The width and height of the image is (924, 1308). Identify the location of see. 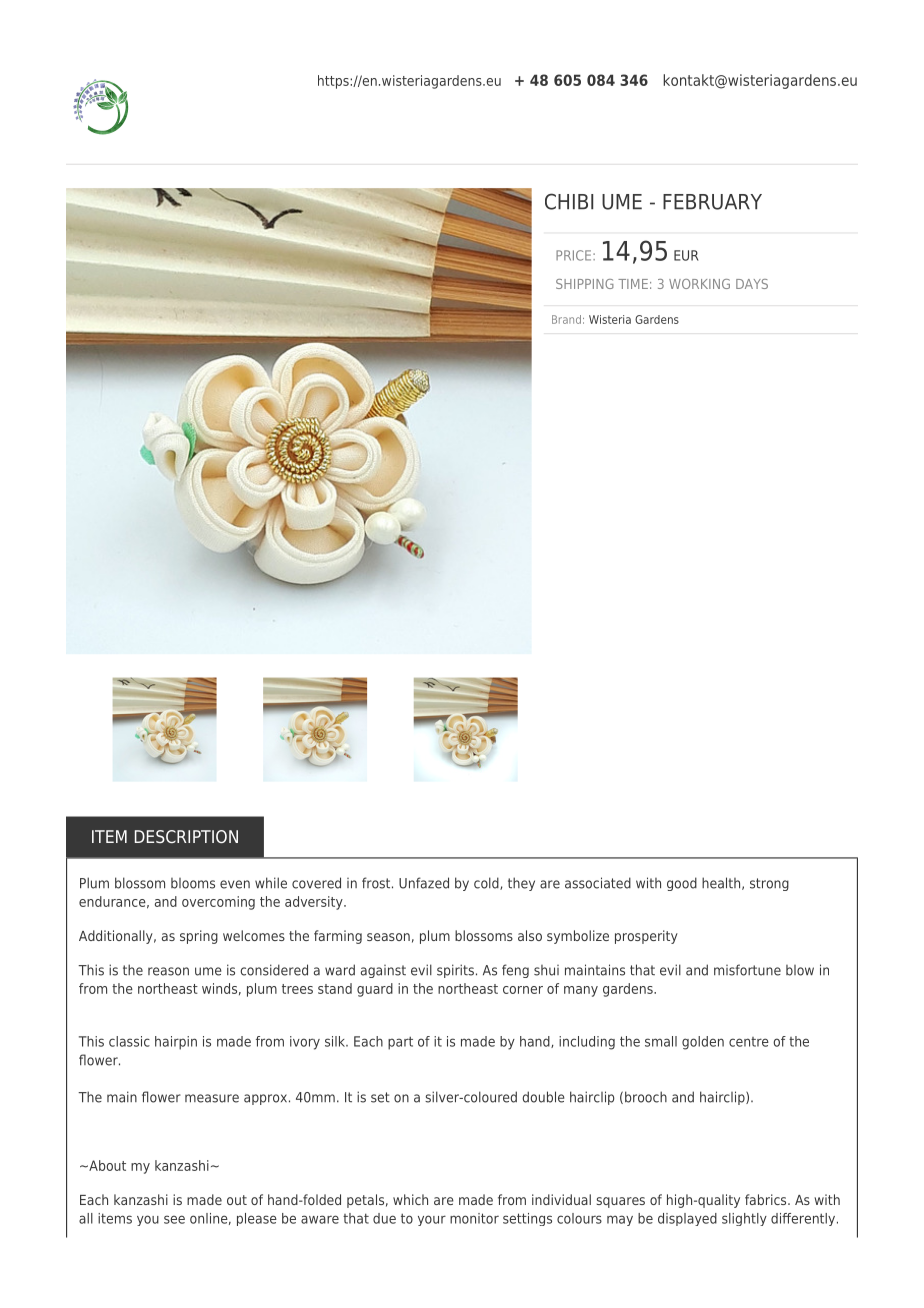
(174, 1219).
